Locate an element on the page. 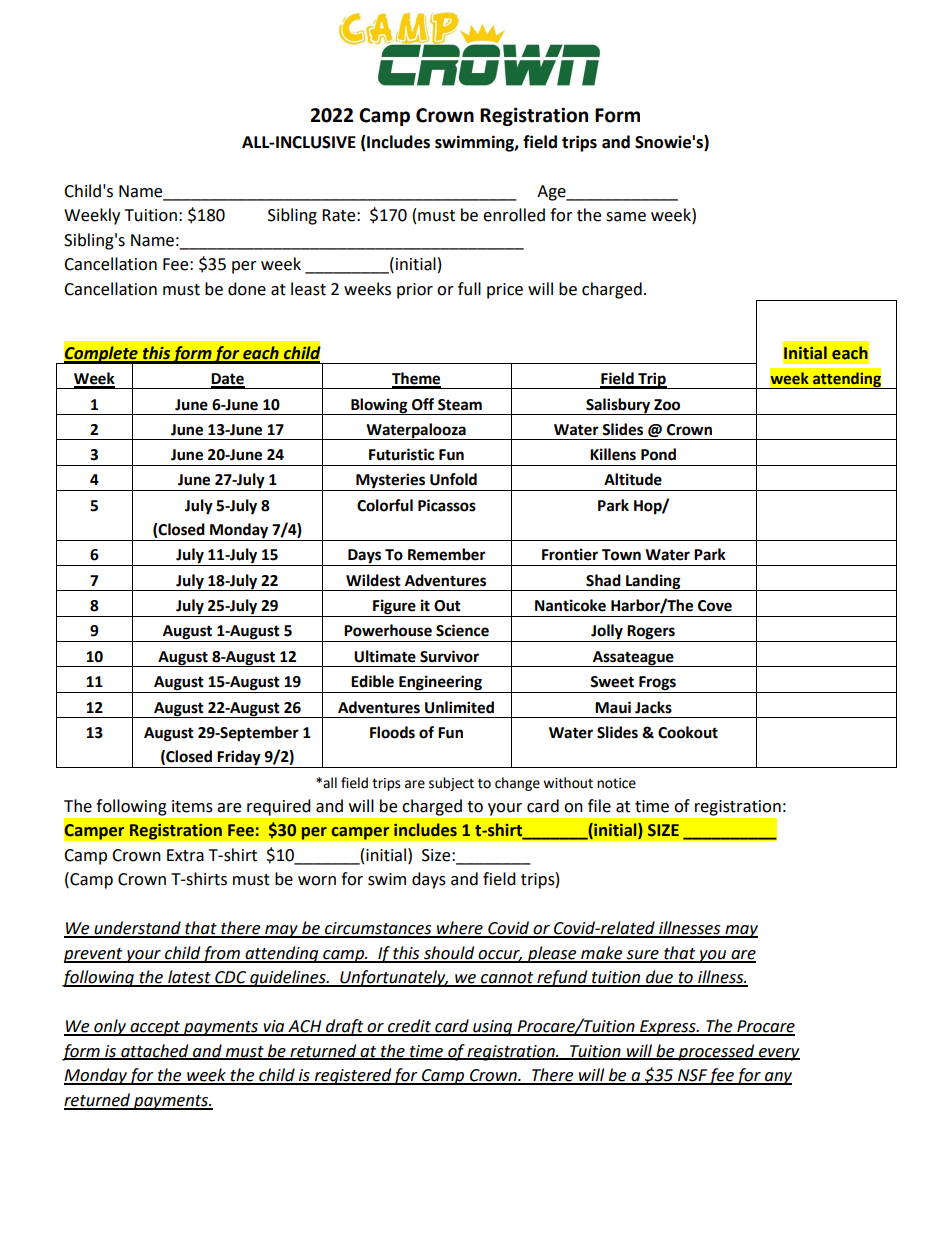 This page has width=952, height=1233. done is located at coordinates (247, 289).
